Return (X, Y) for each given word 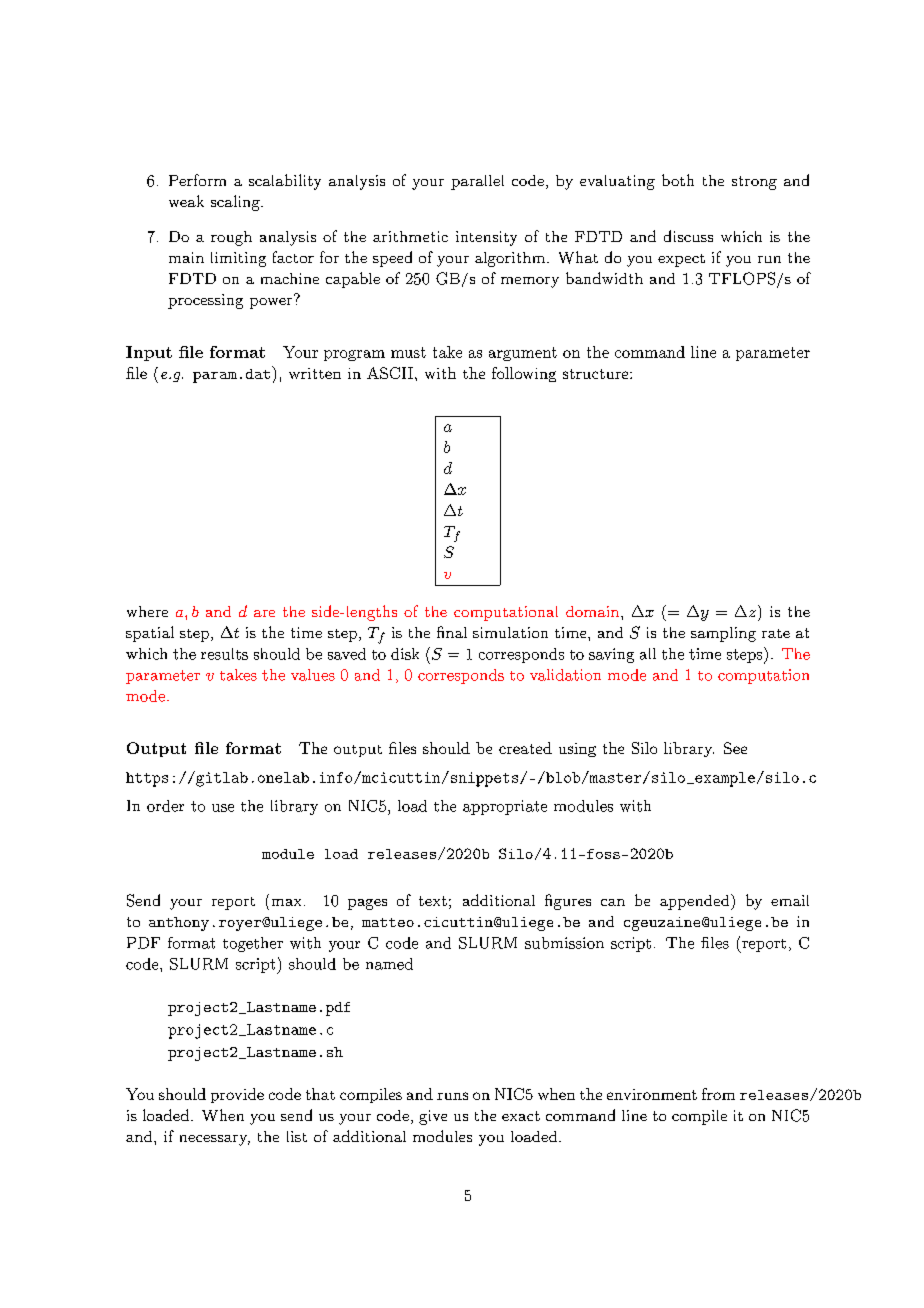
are (264, 613)
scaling (236, 203)
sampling (723, 634)
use (223, 808)
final (452, 632)
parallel (477, 182)
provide (237, 1095)
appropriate (505, 807)
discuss (688, 236)
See (735, 748)
